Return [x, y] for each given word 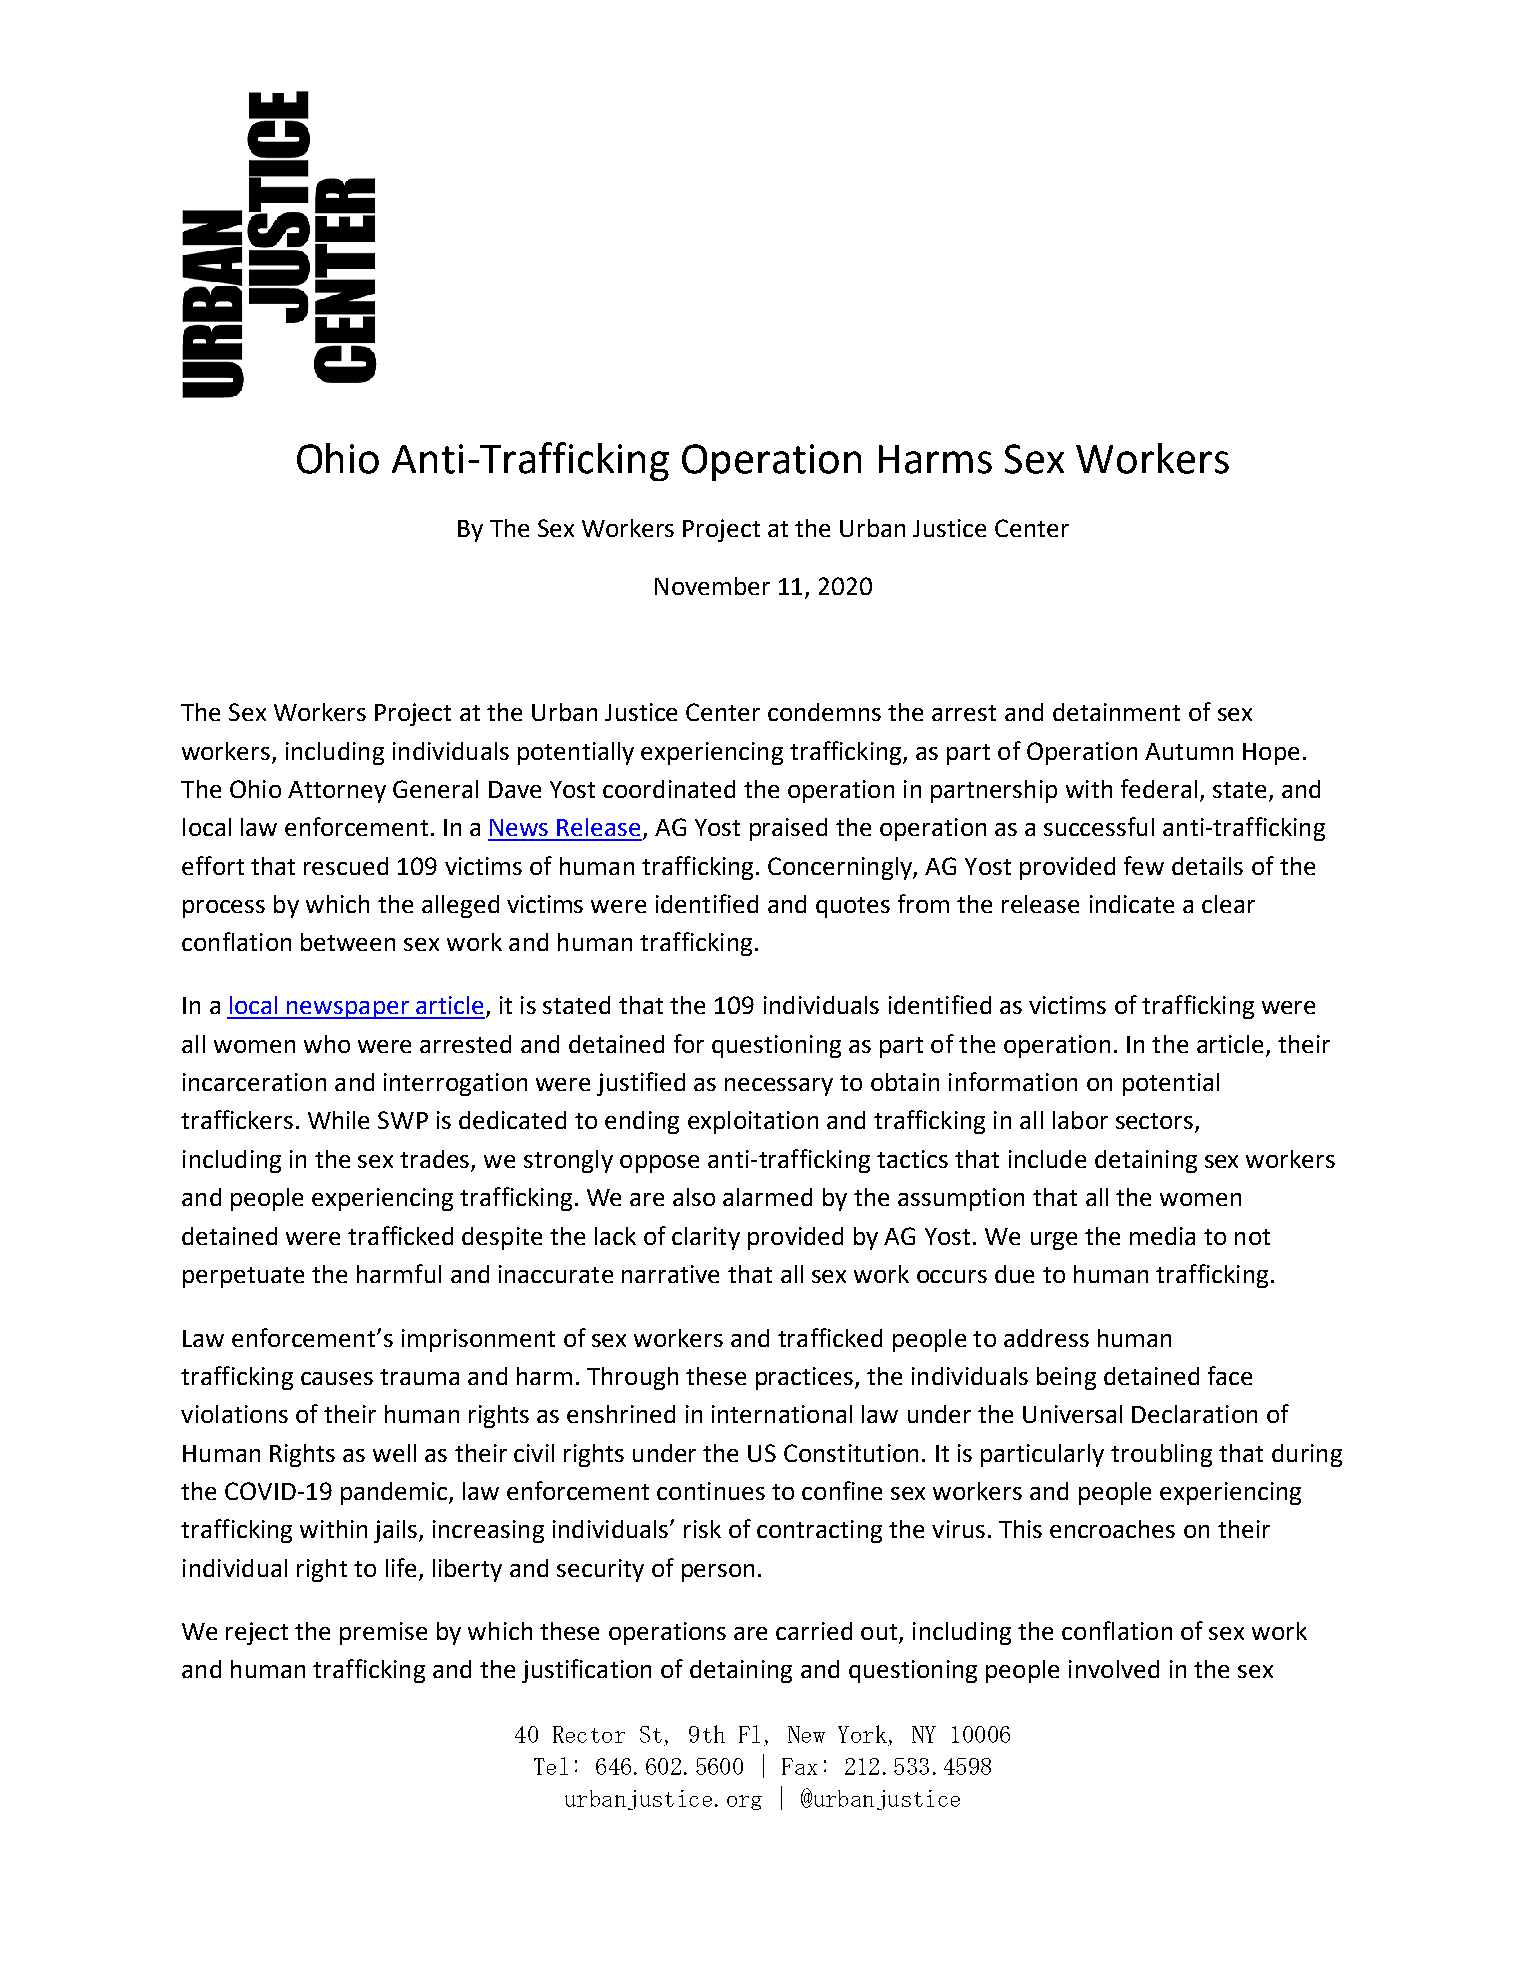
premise [383, 1633]
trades [436, 1160]
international [782, 1414]
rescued [346, 866]
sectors [1156, 1122]
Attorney [337, 792]
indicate [1132, 904]
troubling [1161, 1455]
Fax [799, 1766]
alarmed [767, 1197]
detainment [1116, 712]
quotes [853, 907]
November [712, 586]
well [394, 1453]
